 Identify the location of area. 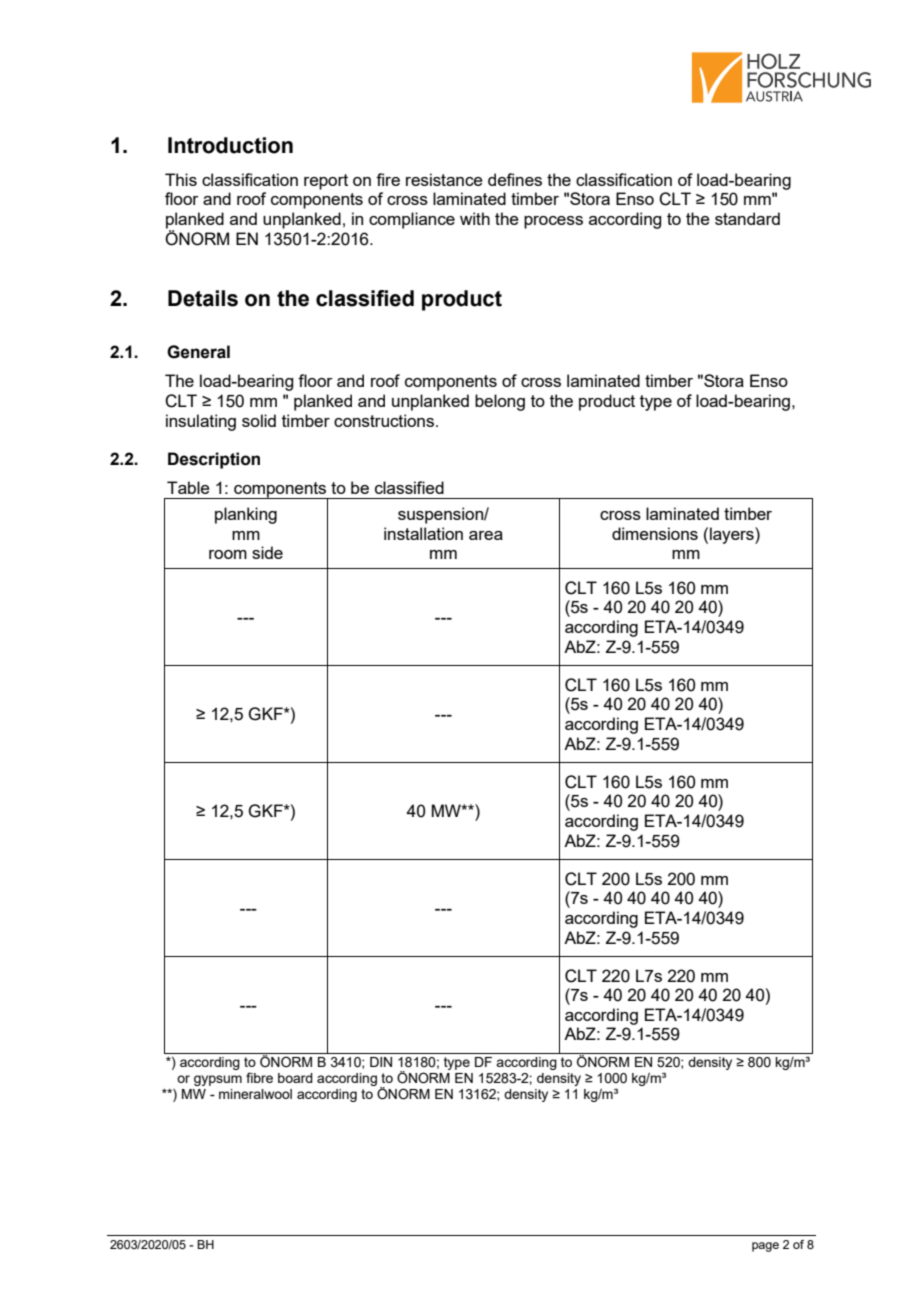
(486, 535).
